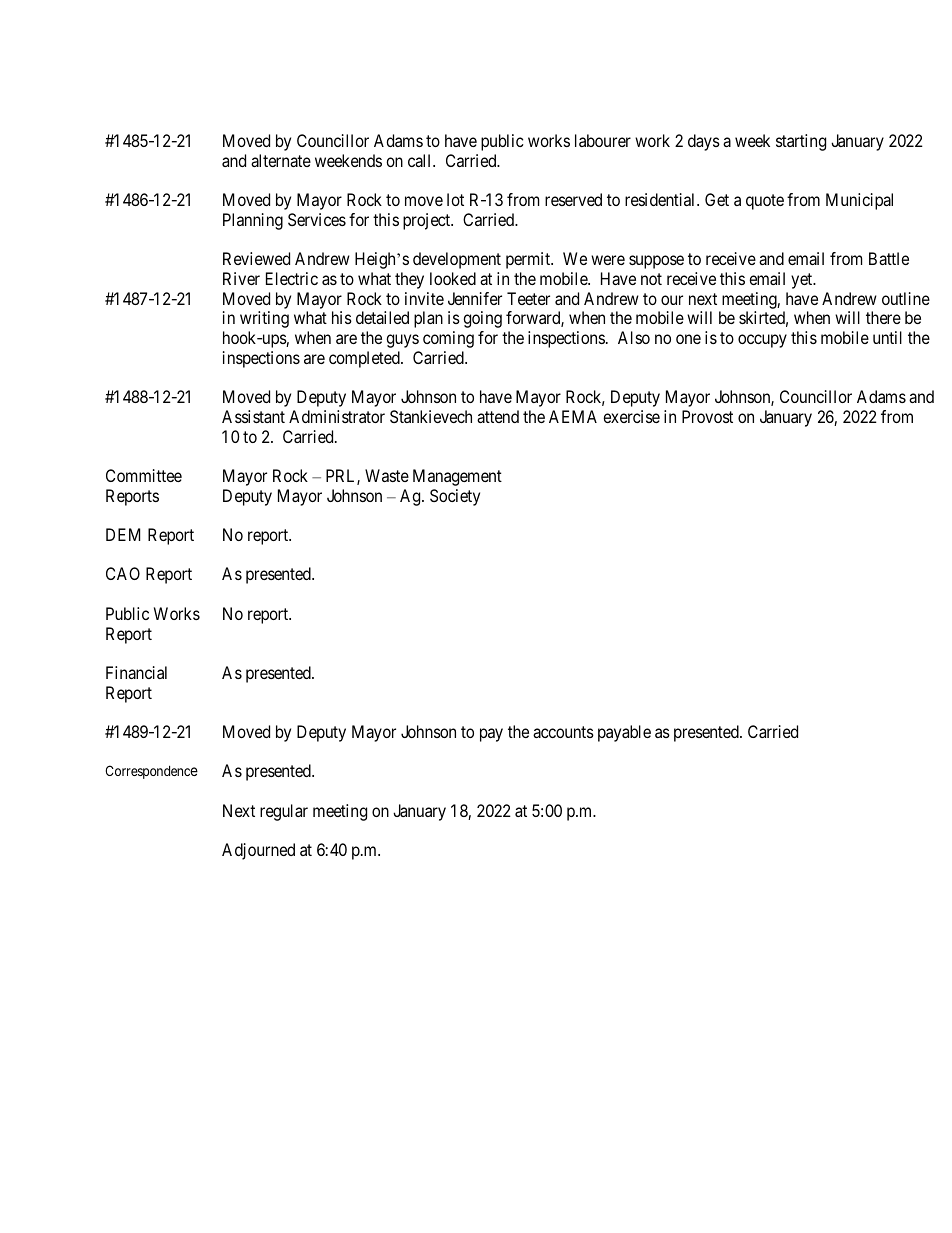 The image size is (952, 1233). I want to click on call, so click(421, 160).
